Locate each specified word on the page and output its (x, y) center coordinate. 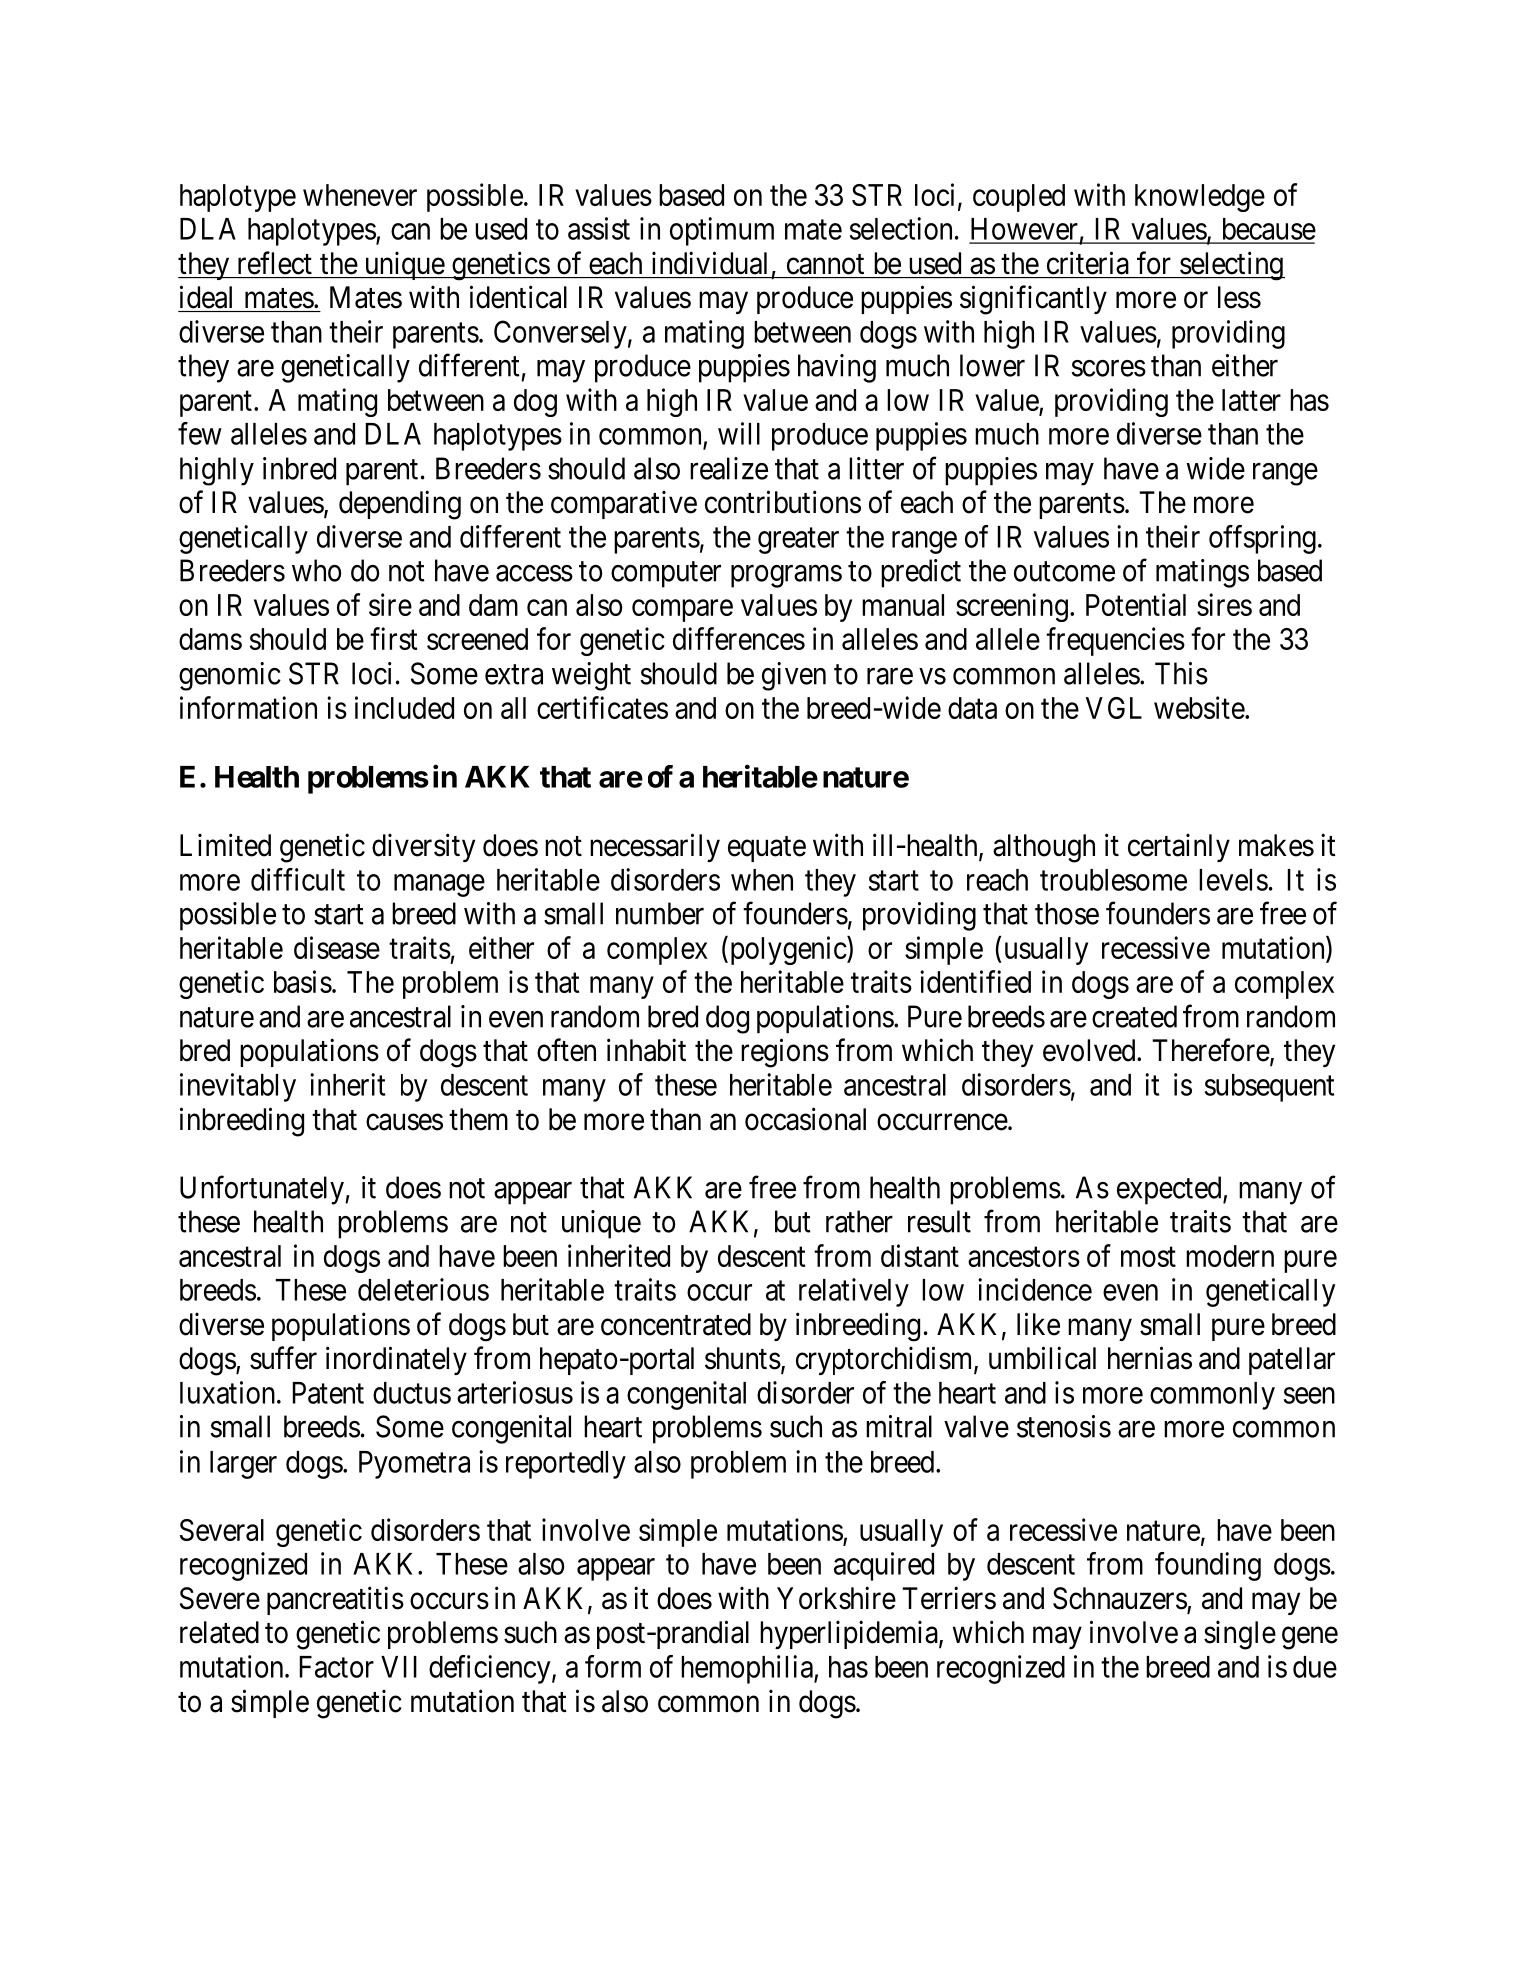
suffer (283, 1358)
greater (798, 541)
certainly (1179, 847)
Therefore (1211, 1050)
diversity (423, 847)
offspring (1262, 539)
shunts (743, 1358)
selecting (1231, 266)
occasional (805, 1119)
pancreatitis (335, 1600)
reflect (275, 263)
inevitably (238, 1087)
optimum (722, 231)
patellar (1292, 1361)
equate (767, 849)
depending (400, 505)
